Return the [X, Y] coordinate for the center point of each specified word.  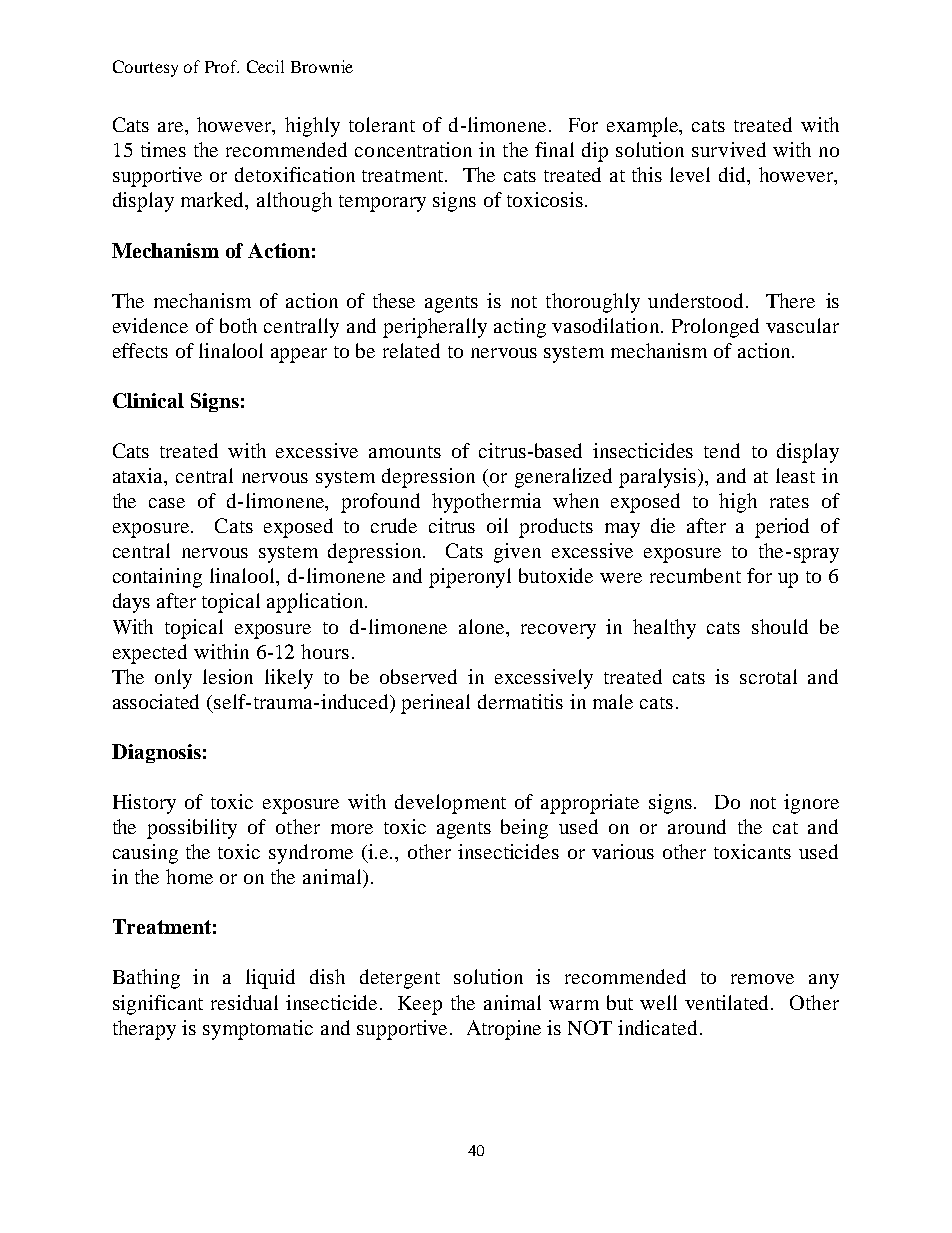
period [782, 528]
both [238, 325]
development [450, 804]
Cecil [265, 66]
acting [520, 328]
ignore [811, 804]
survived [729, 149]
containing [157, 578]
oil [497, 525]
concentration [413, 149]
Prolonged [715, 328]
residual [244, 1002]
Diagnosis [156, 753]
